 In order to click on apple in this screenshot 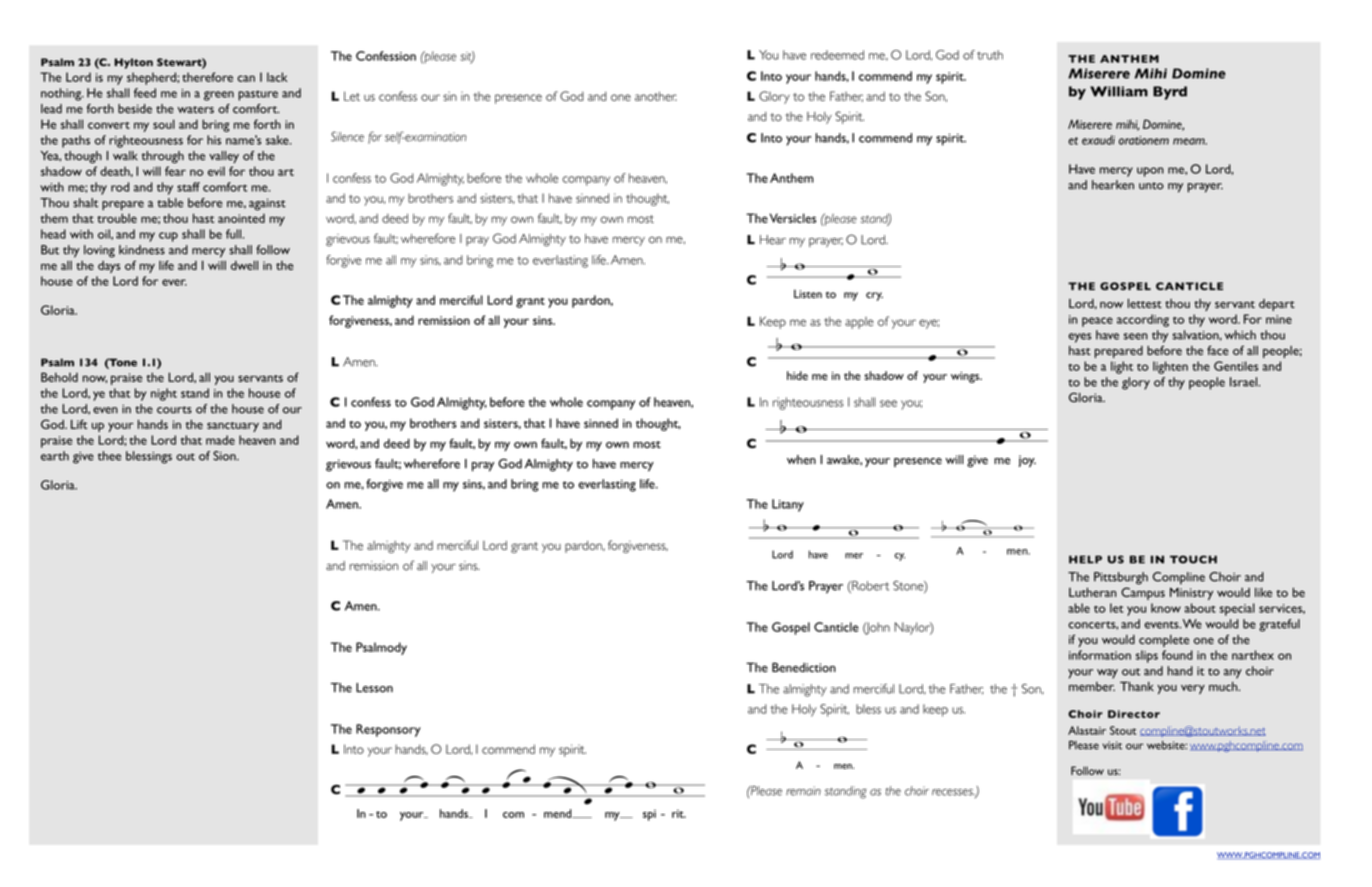, I will do `click(859, 323)`.
